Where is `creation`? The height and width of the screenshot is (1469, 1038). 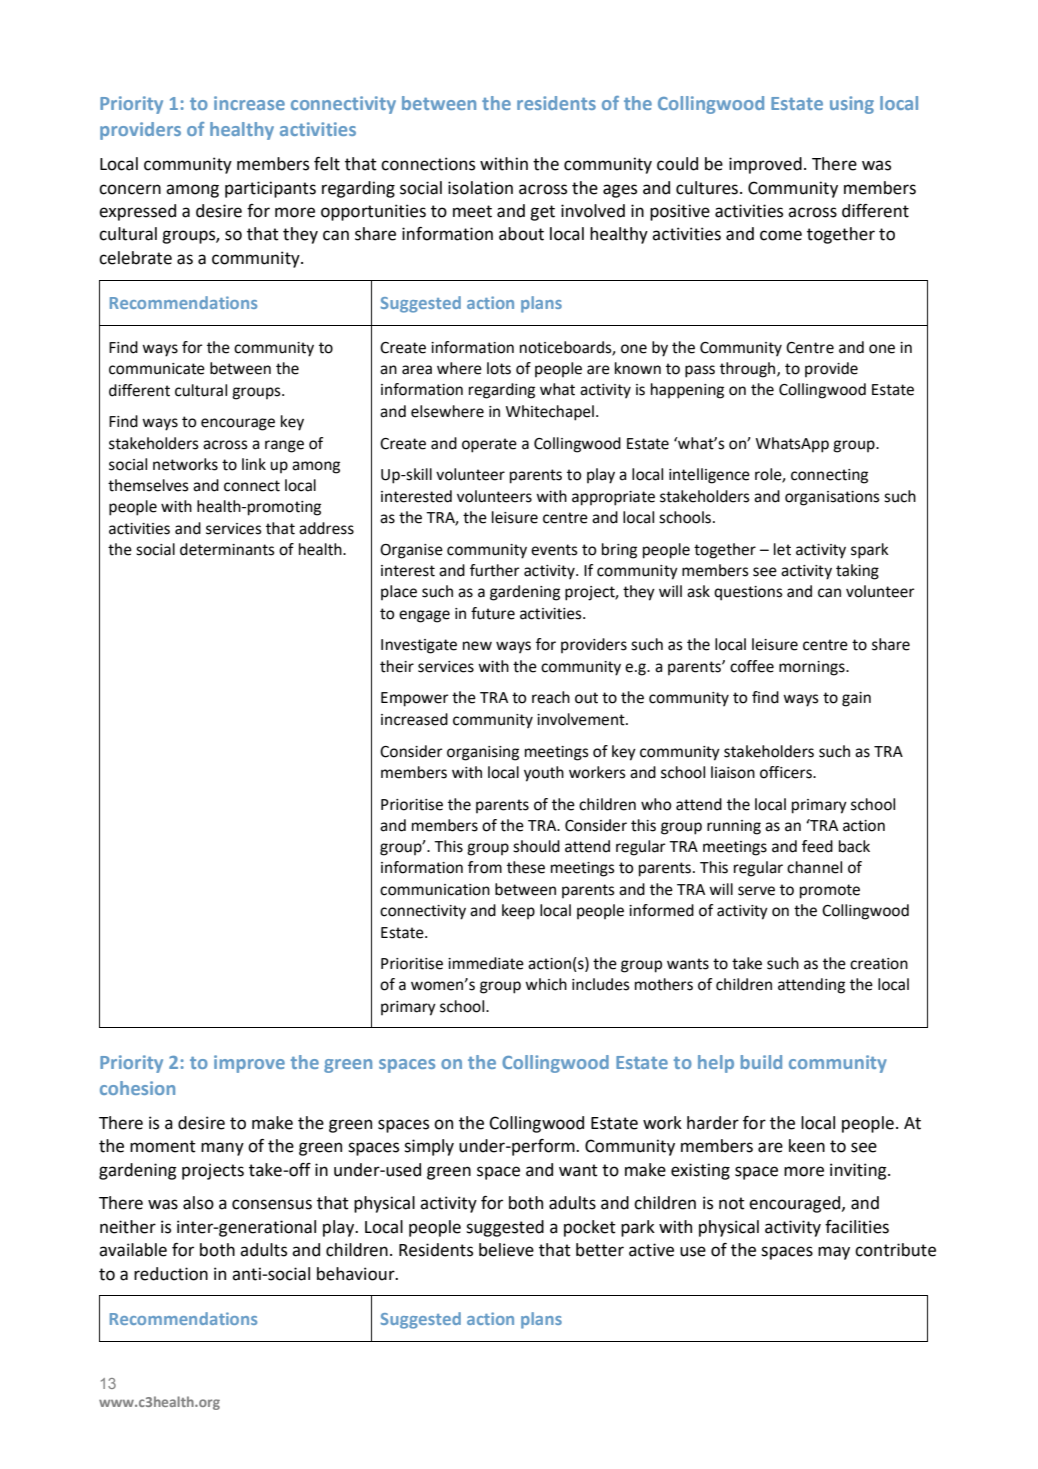 creation is located at coordinates (879, 964).
